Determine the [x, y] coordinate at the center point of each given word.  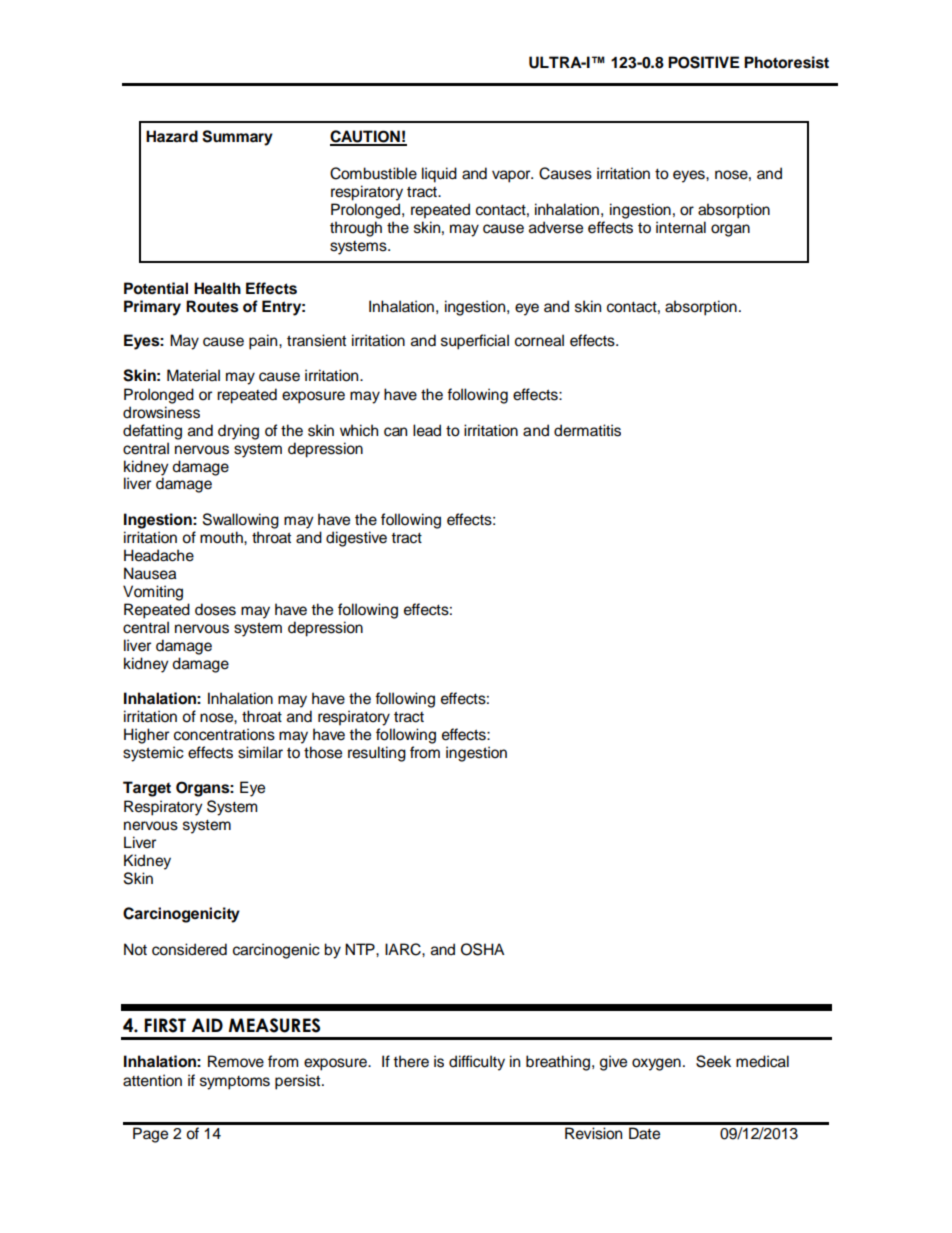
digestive [356, 539]
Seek [713, 1061]
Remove [236, 1061]
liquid [439, 175]
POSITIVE [703, 62]
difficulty [477, 1063]
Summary [237, 138]
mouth [222, 537]
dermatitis [587, 430]
